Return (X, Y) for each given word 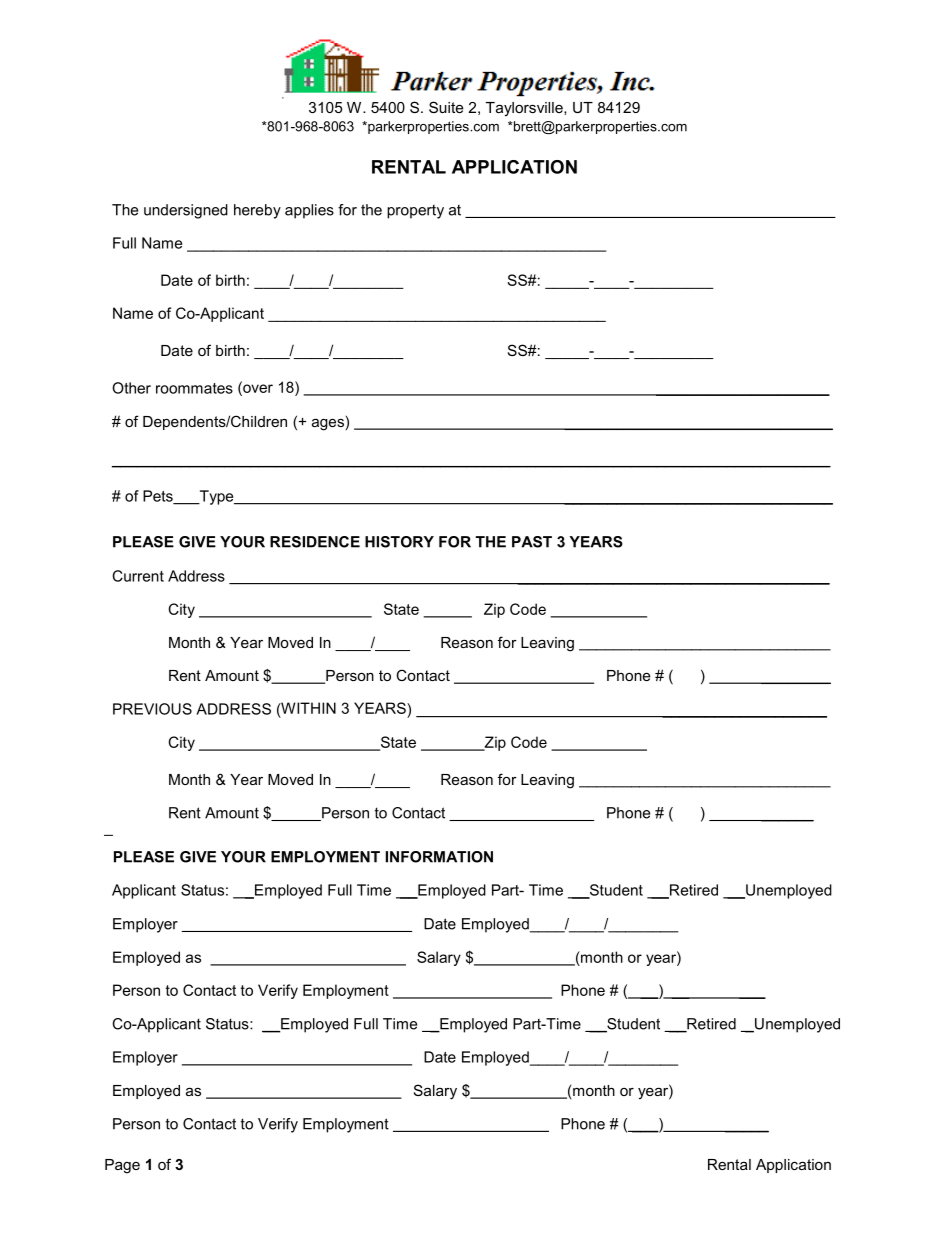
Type (216, 497)
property (415, 212)
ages (328, 424)
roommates (194, 388)
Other (131, 388)
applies (309, 211)
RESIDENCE (315, 542)
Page (122, 1166)
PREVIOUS (152, 709)
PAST (532, 542)
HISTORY (399, 542)
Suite (446, 107)
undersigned (186, 211)
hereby (257, 211)
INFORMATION (439, 857)
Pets (159, 497)
